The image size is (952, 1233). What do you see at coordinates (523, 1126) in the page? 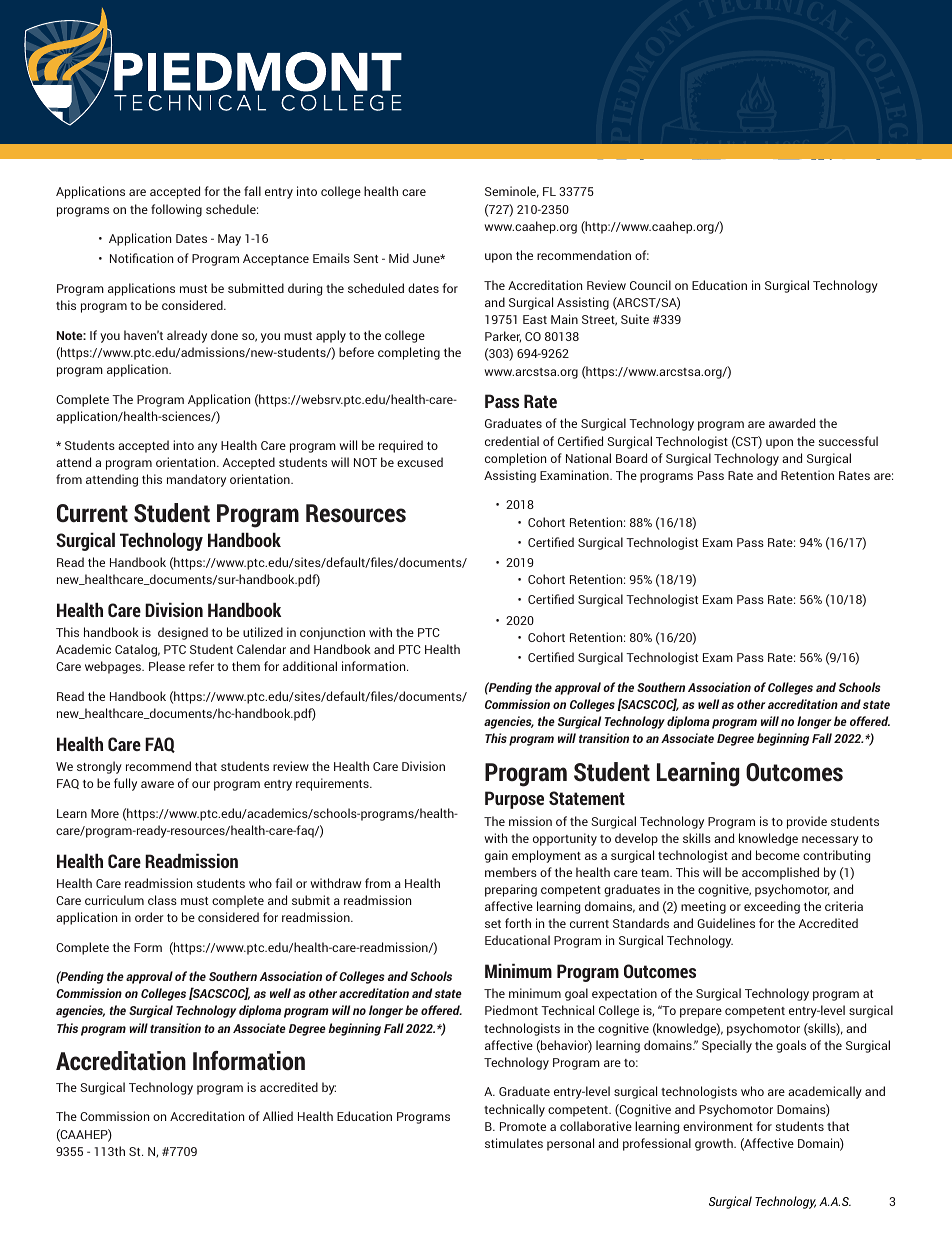
I see `Promote` at bounding box center [523, 1126].
